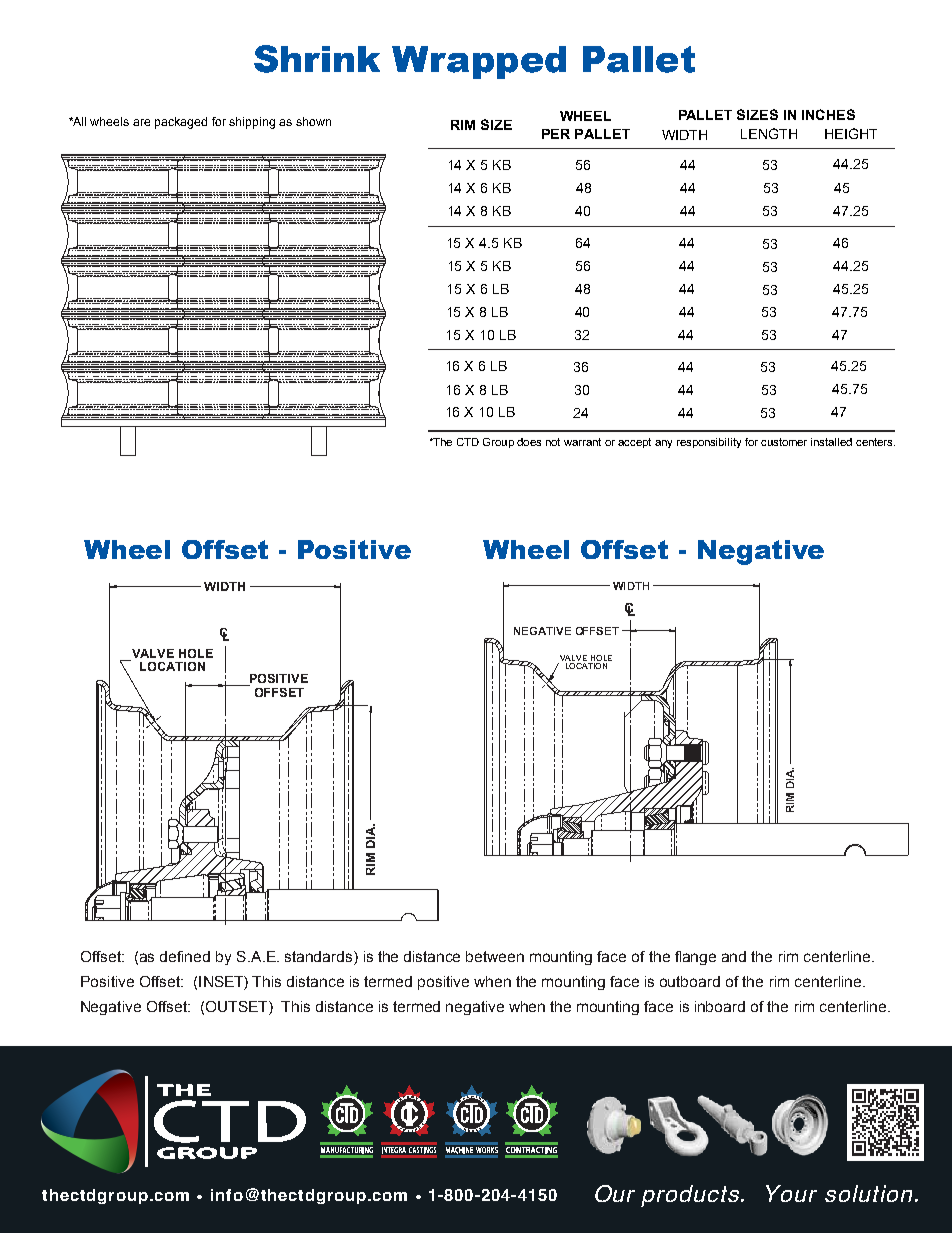 This image has width=952, height=1233. Describe the element at coordinates (181, 123) in the image. I see `packaged` at that location.
